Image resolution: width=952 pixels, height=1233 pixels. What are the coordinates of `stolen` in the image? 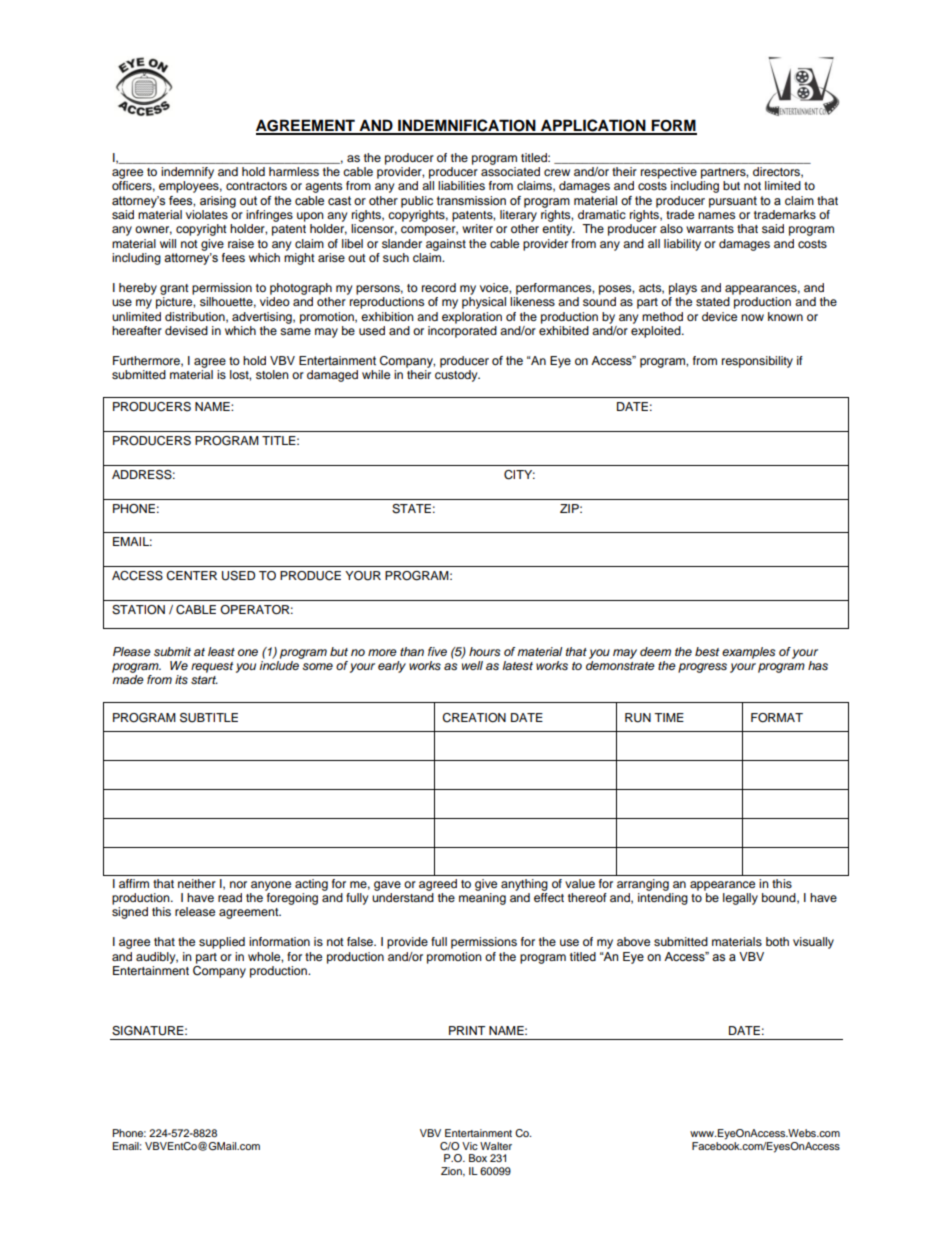 It's located at (272, 374).
